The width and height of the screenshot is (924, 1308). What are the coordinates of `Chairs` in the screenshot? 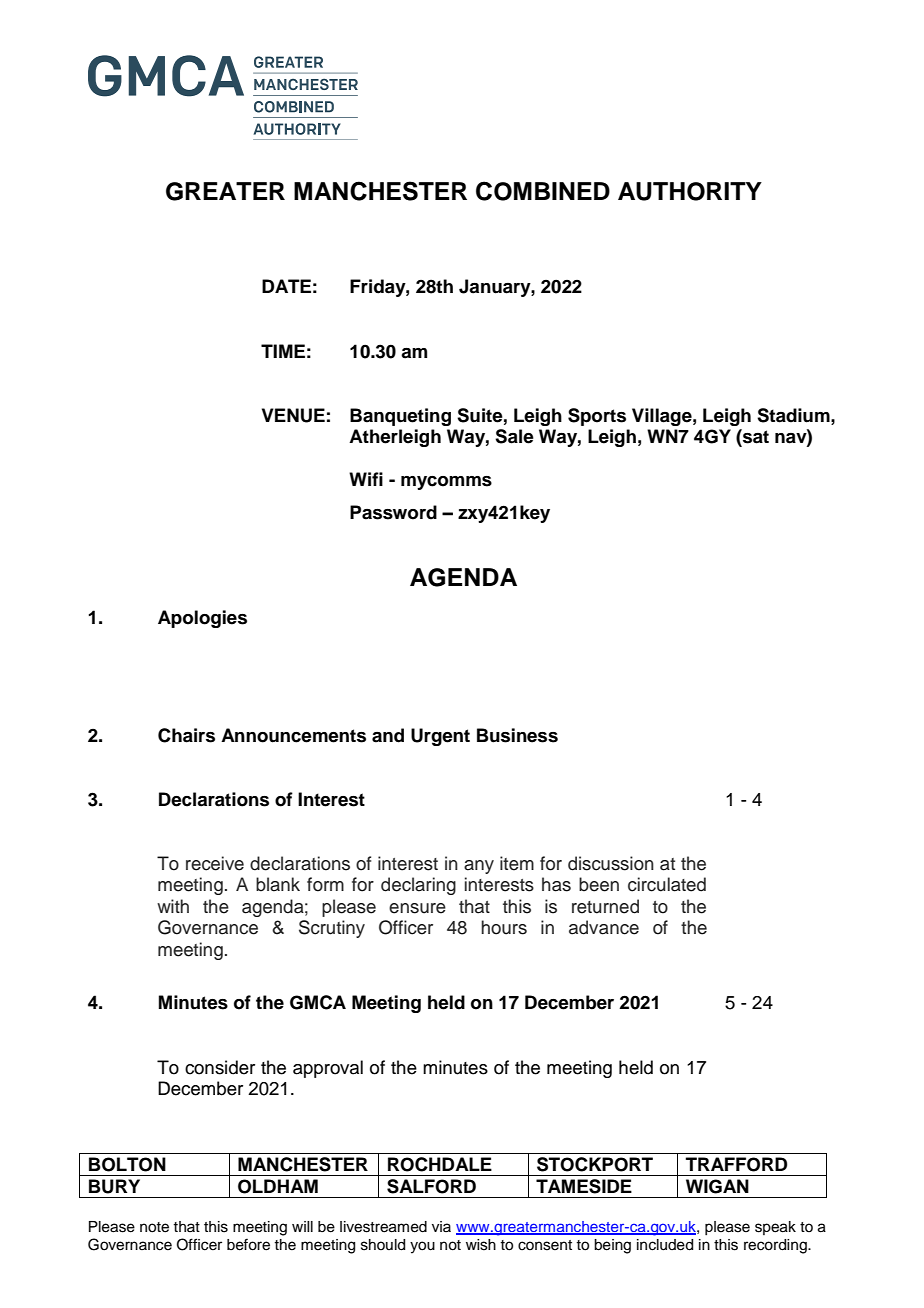 It's located at (186, 735).
